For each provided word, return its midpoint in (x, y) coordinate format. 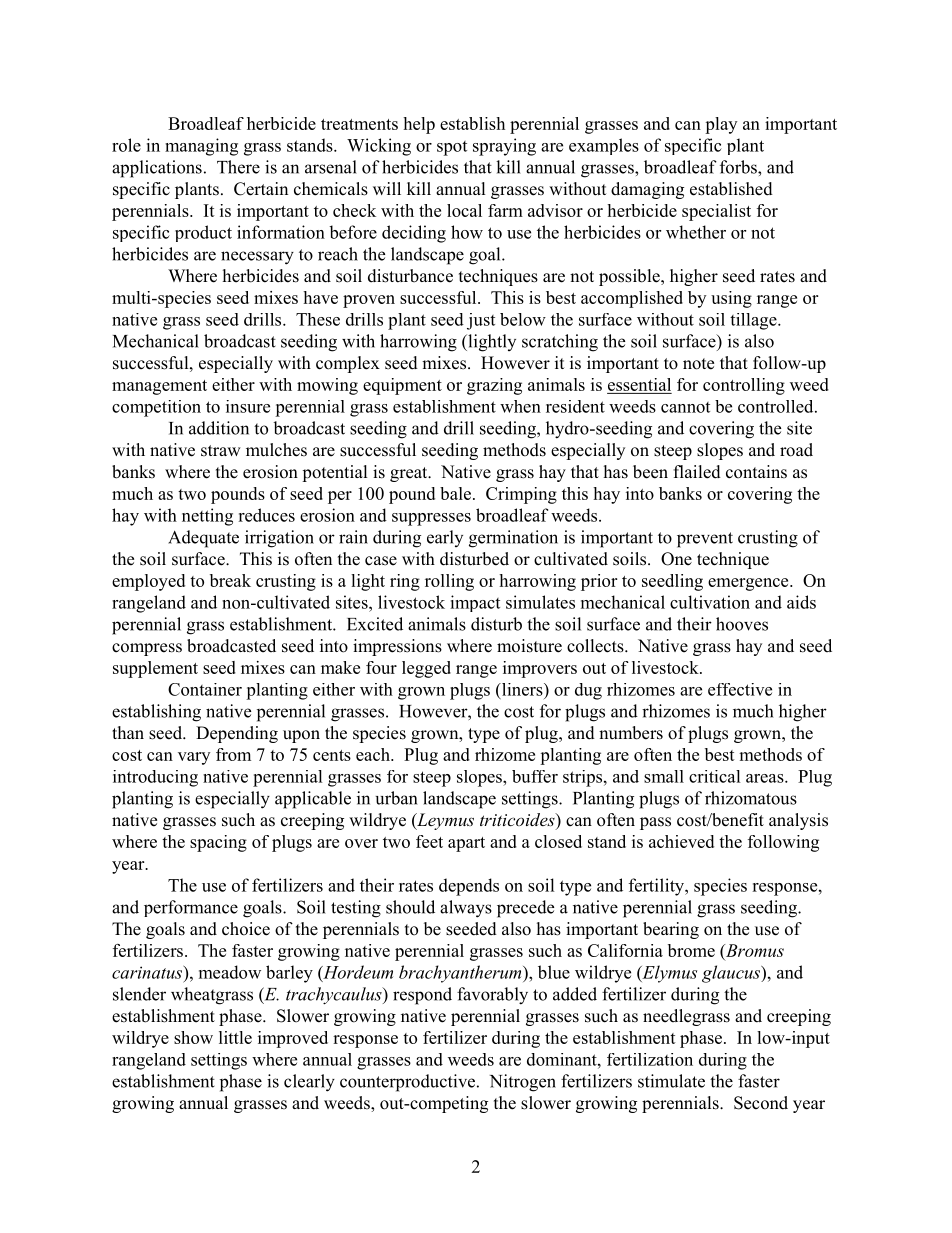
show (193, 1037)
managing (201, 147)
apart (466, 844)
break (230, 580)
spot (452, 148)
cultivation (710, 602)
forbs (739, 167)
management (159, 387)
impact (475, 603)
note (698, 364)
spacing (218, 843)
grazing (494, 386)
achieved (681, 841)
